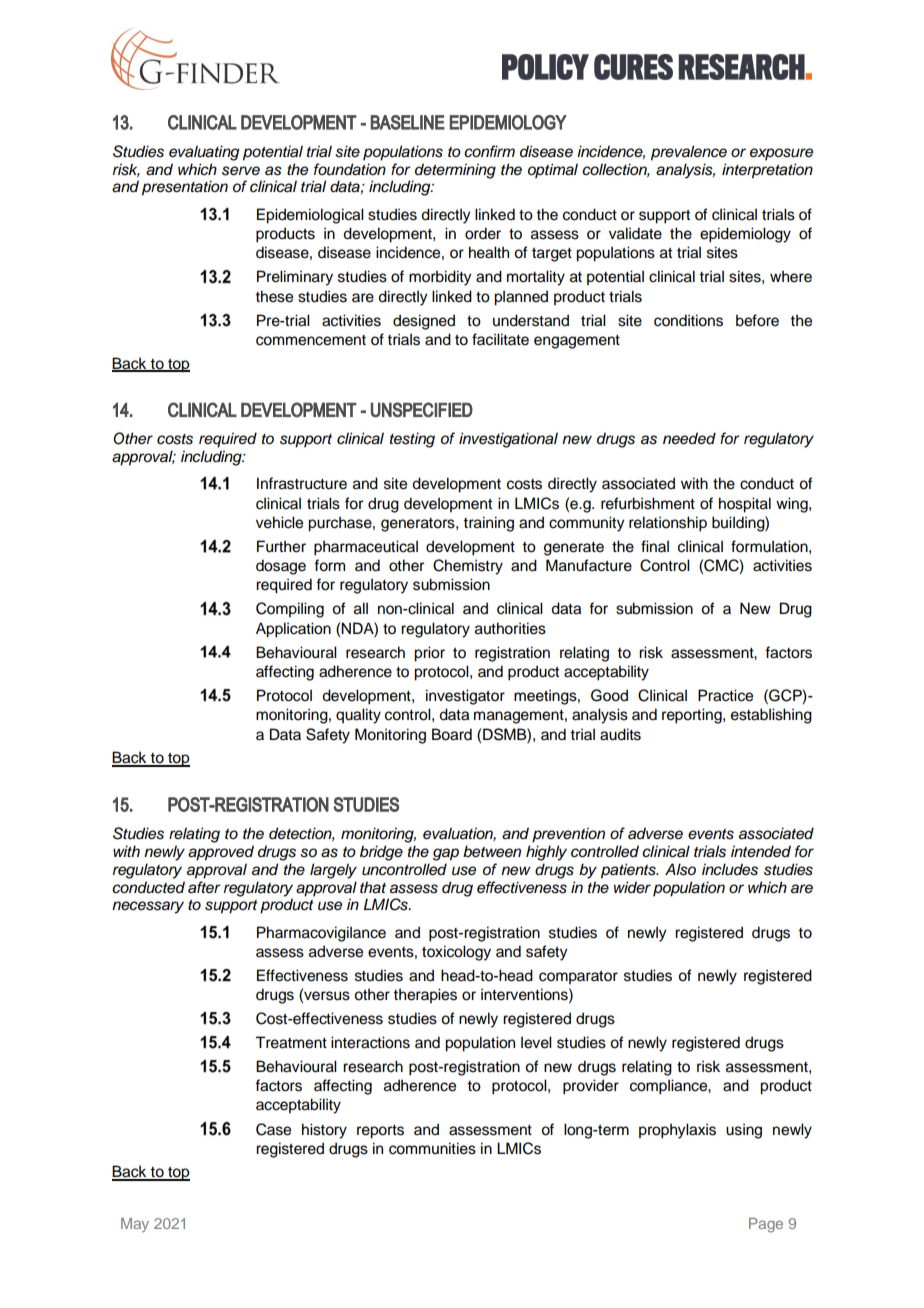 This image has height=1308, width=924. Describe the element at coordinates (204, 153) in the image. I see `evaluating` at that location.
